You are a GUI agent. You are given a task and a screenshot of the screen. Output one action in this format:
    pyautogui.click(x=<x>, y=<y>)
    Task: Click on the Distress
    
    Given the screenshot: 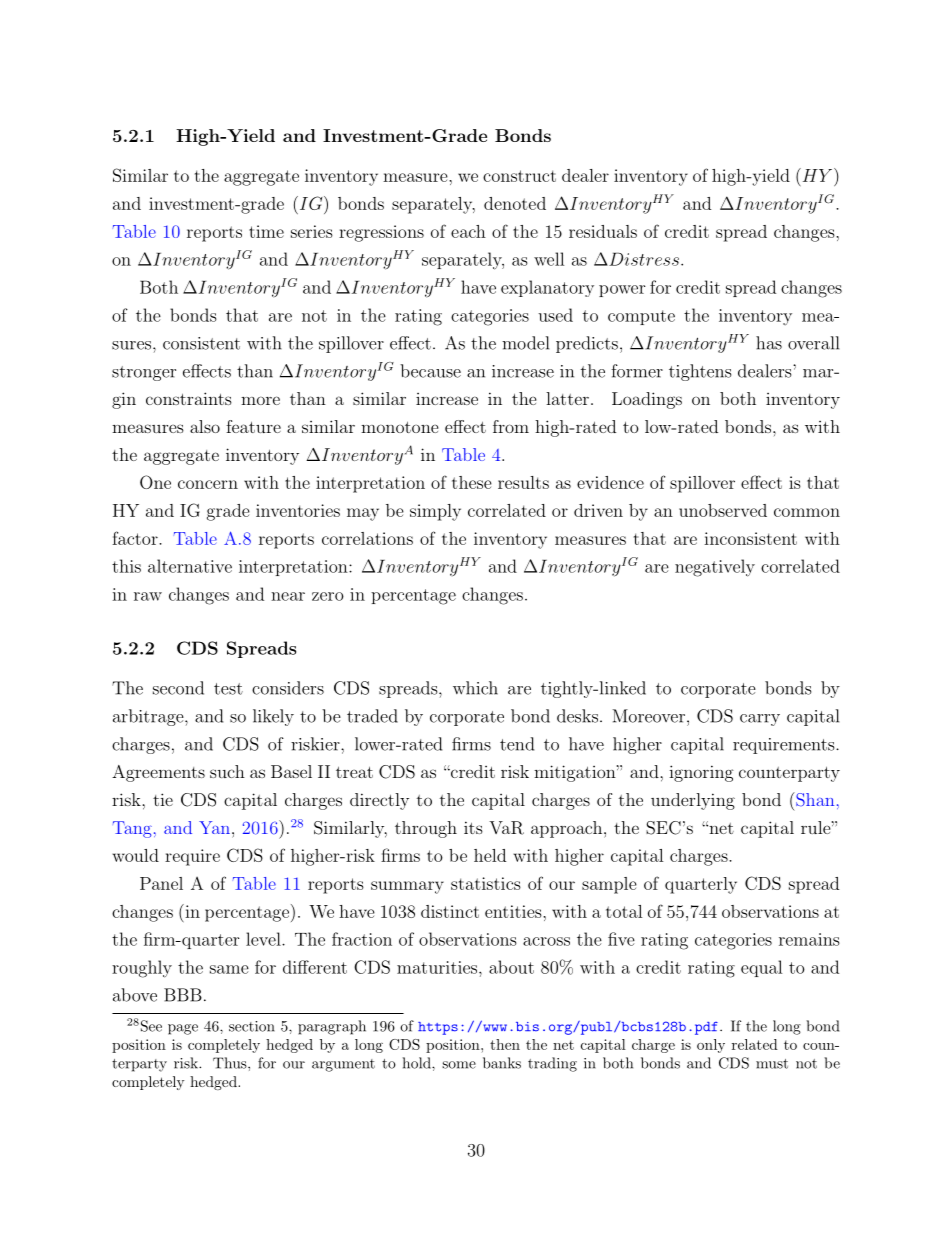 What is the action you would take?
    pyautogui.click(x=643, y=259)
